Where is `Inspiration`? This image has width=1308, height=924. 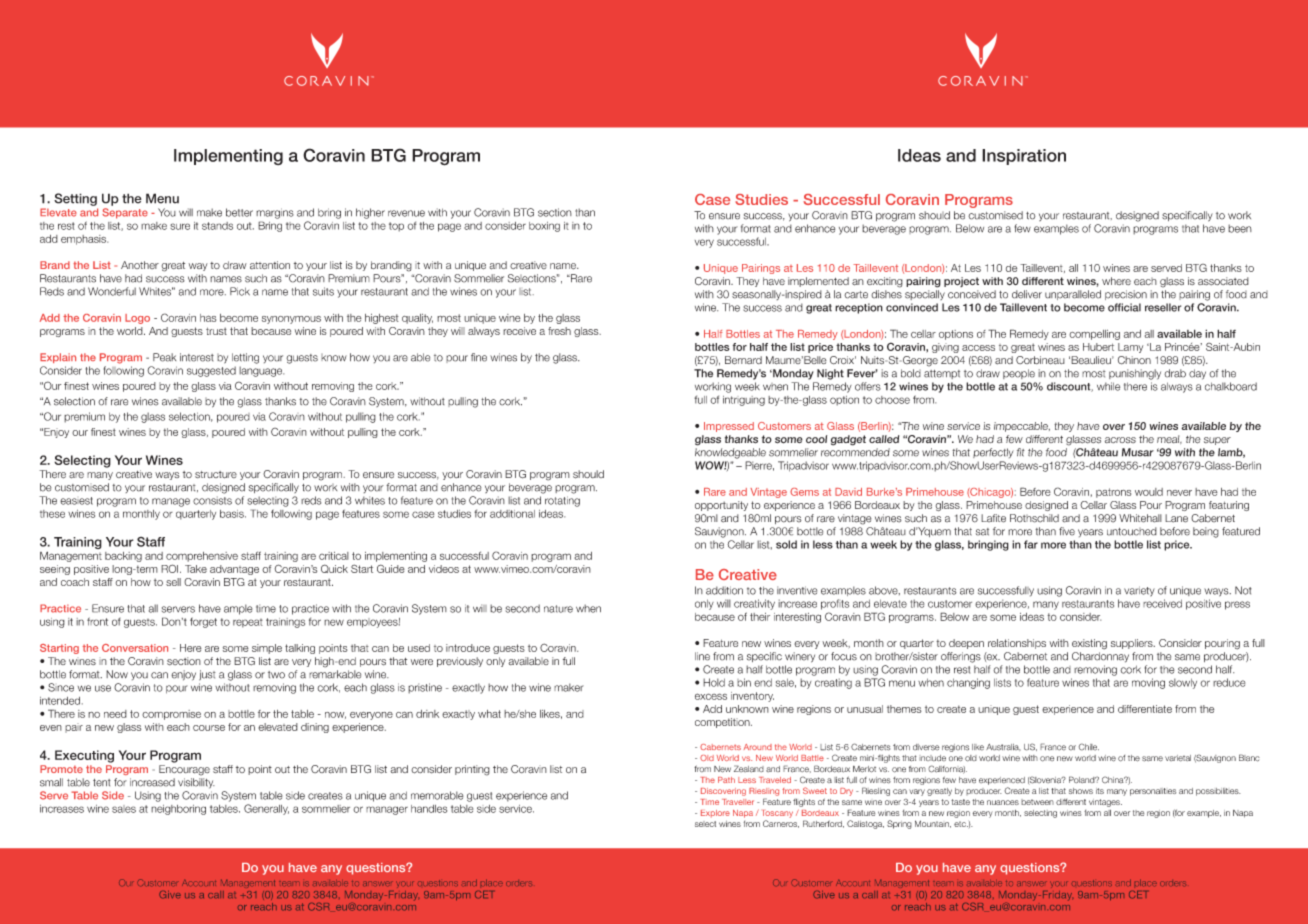
Inspiration is located at coordinates (1024, 157).
